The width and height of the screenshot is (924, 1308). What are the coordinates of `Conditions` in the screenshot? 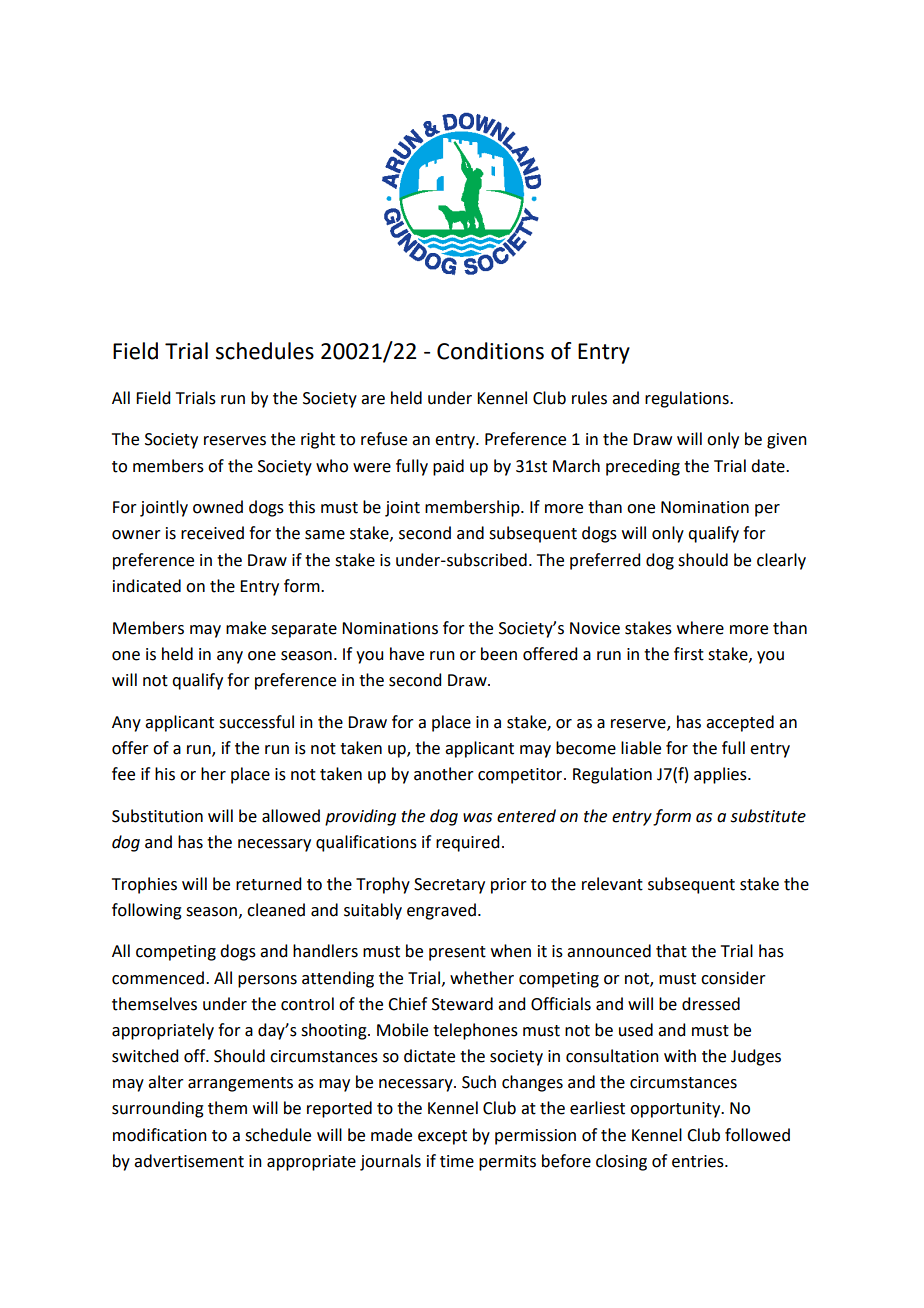 It's located at (490, 351).
